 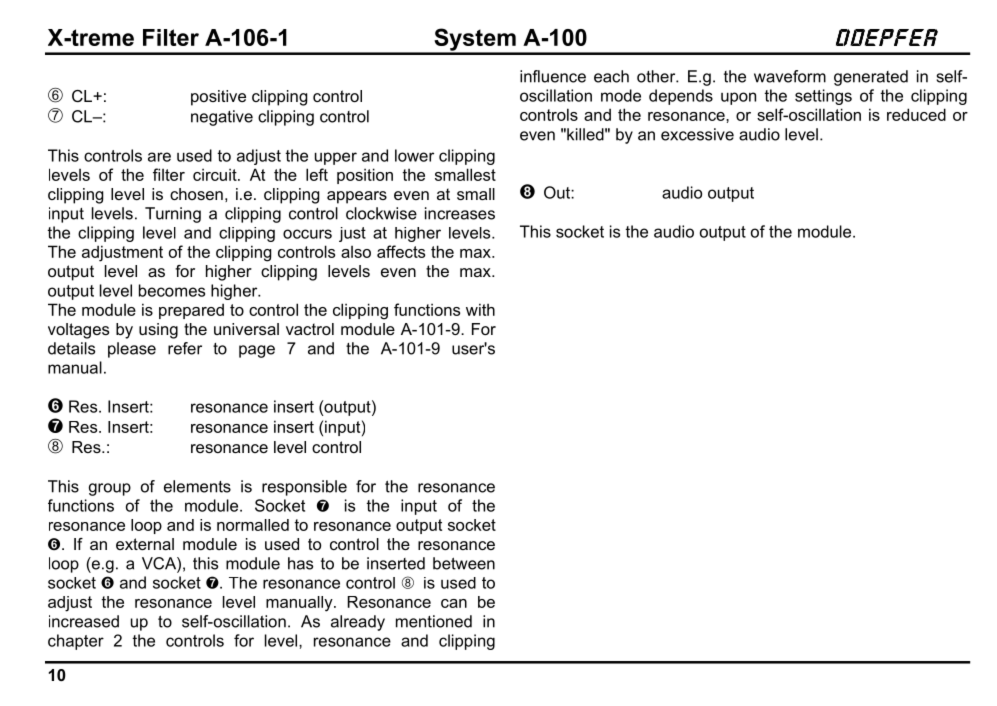 What do you see at coordinates (218, 98) in the screenshot?
I see `positive` at bounding box center [218, 98].
